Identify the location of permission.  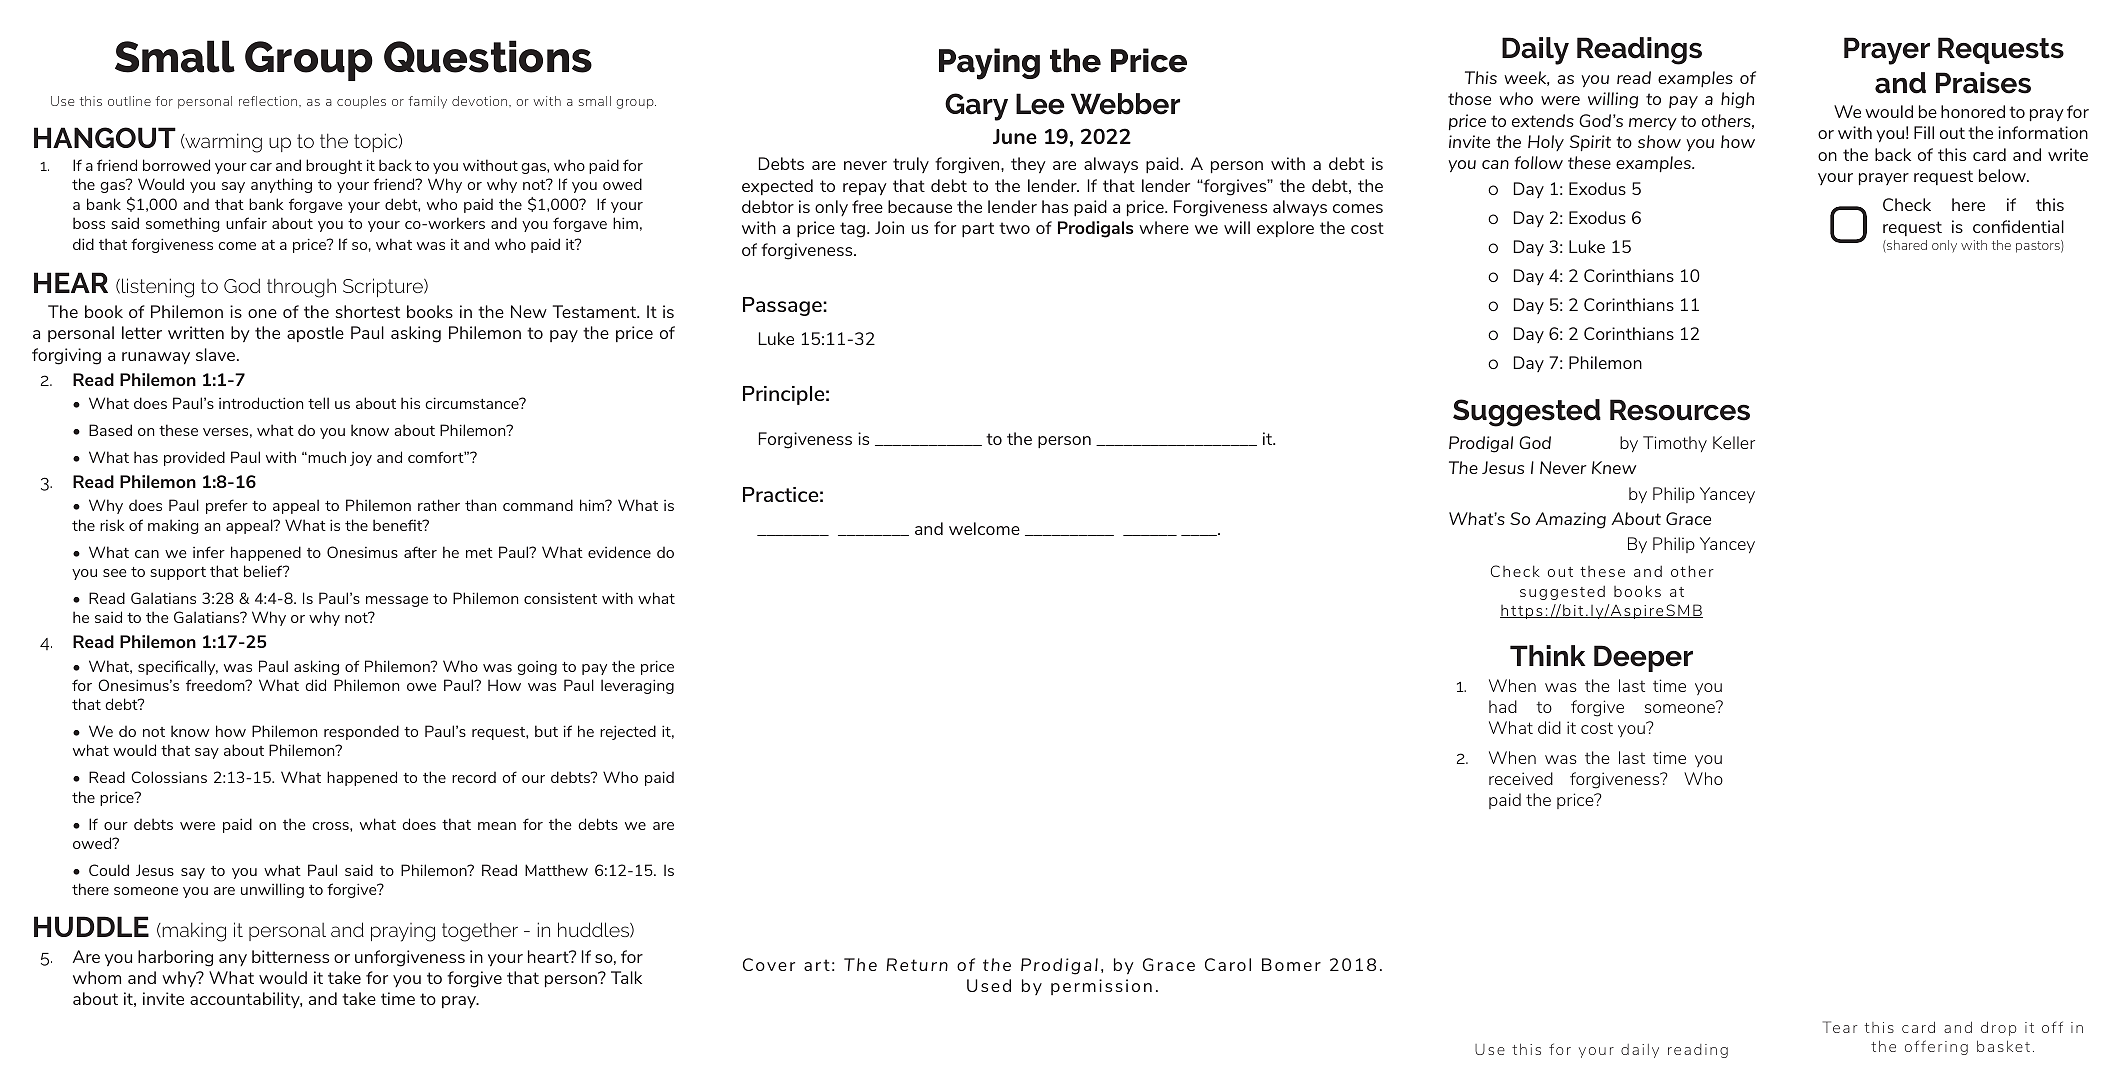
(1101, 987).
